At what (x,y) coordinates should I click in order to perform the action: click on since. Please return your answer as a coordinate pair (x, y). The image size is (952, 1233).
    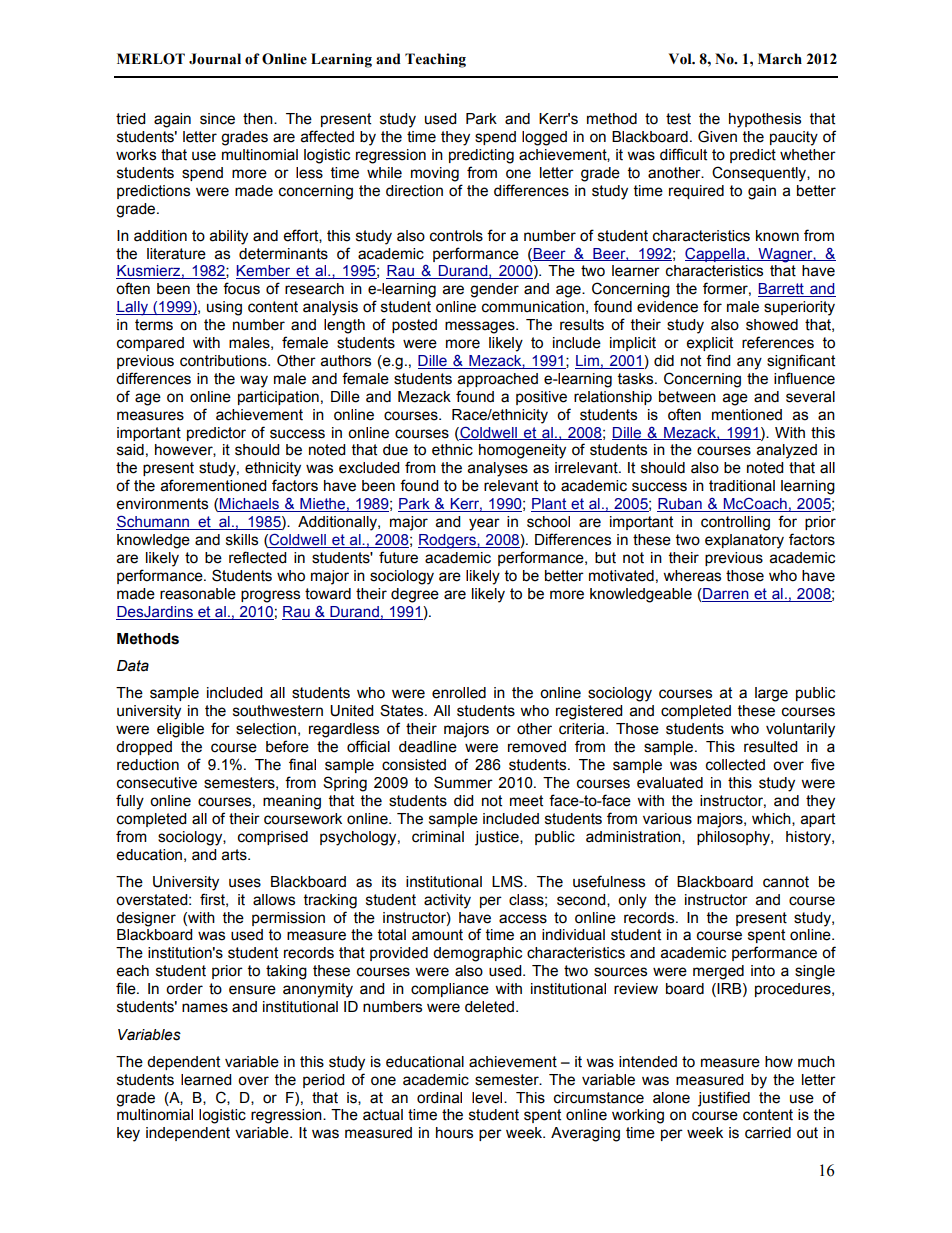
    Looking at the image, I should click on (217, 119).
